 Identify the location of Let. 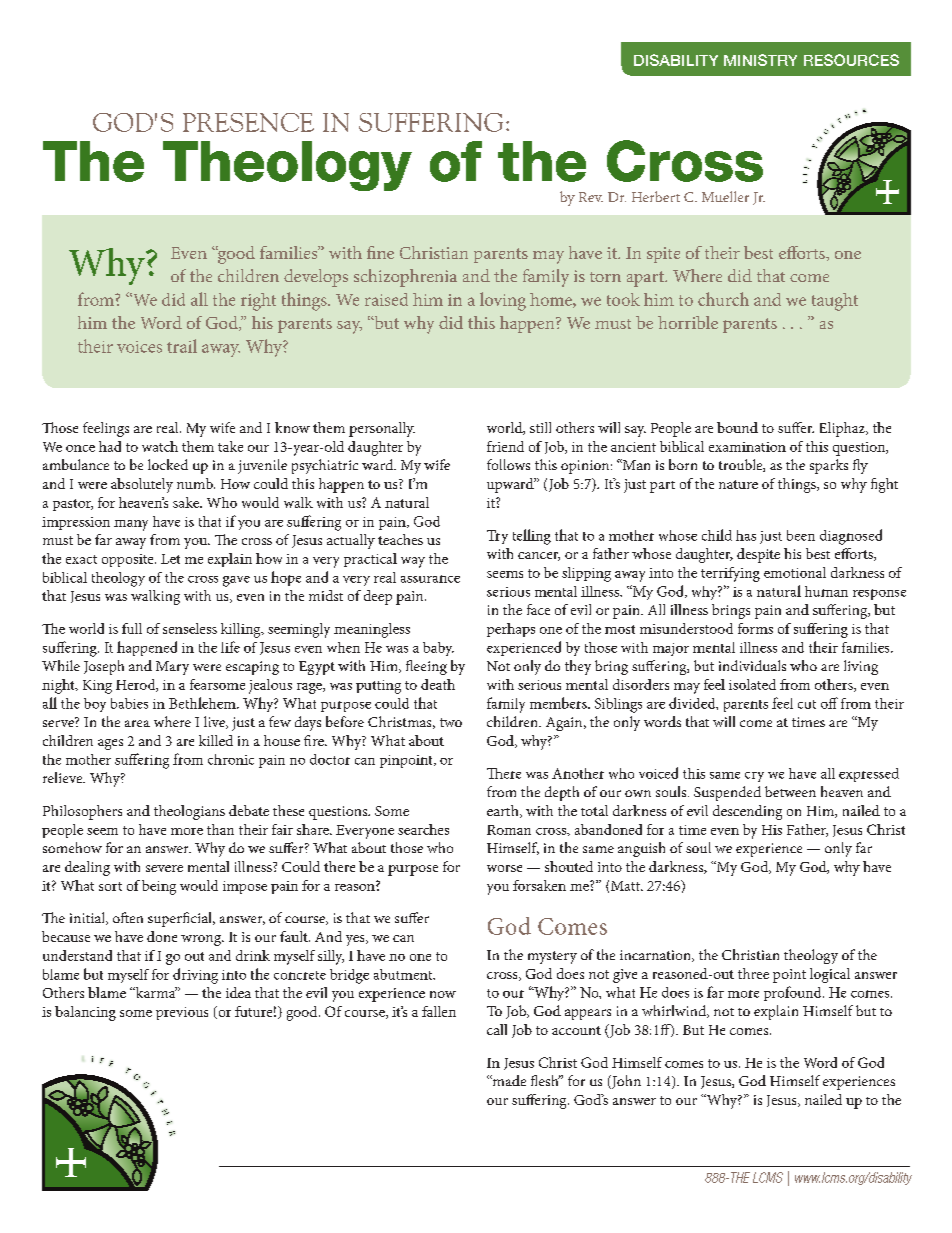
(170, 559).
